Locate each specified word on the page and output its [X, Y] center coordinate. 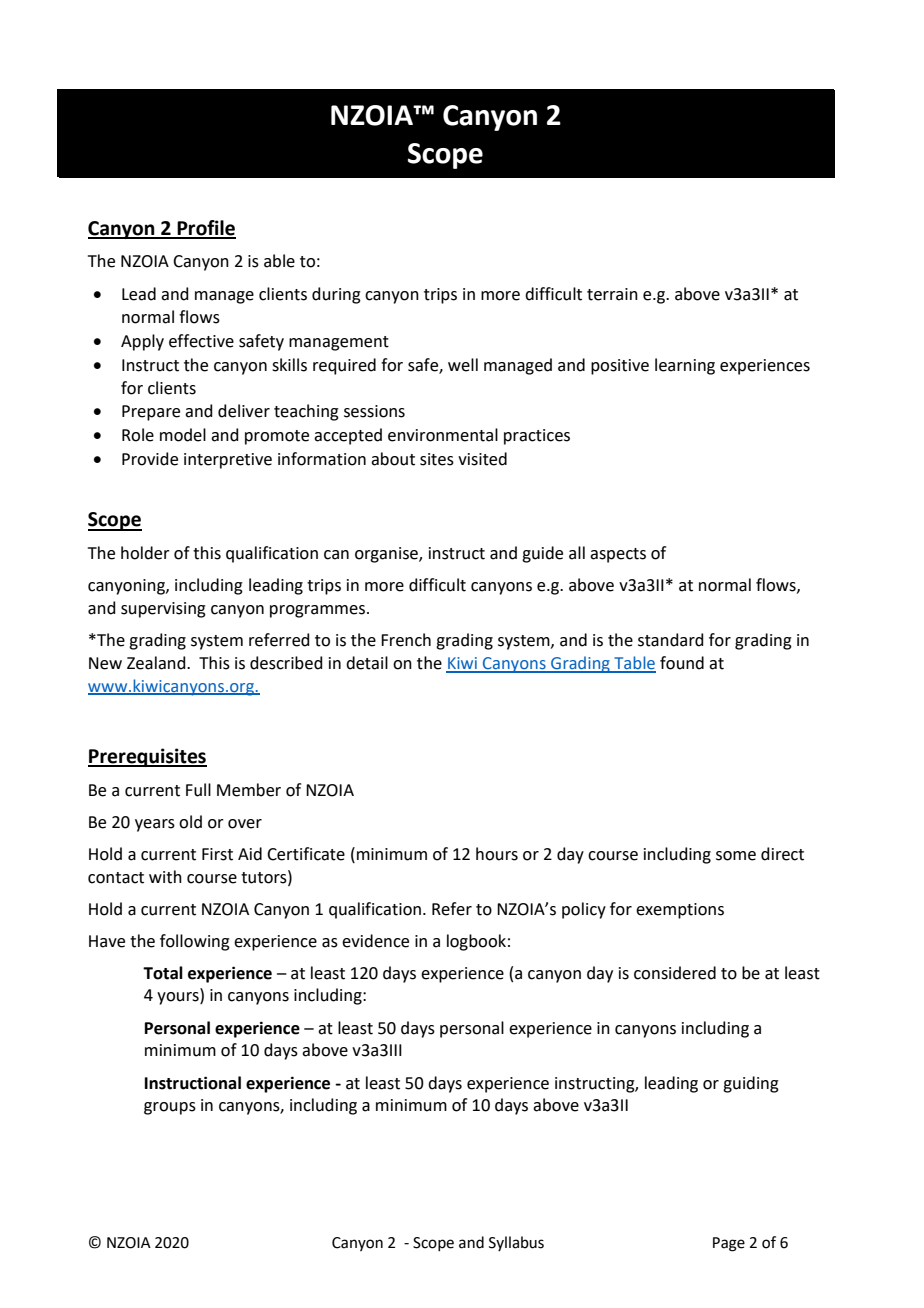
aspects [618, 555]
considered [675, 973]
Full [198, 790]
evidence [375, 941]
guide [542, 554]
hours [497, 854]
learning [685, 366]
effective [201, 341]
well [463, 365]
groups [170, 1108]
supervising [163, 610]
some [736, 856]
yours [179, 998]
